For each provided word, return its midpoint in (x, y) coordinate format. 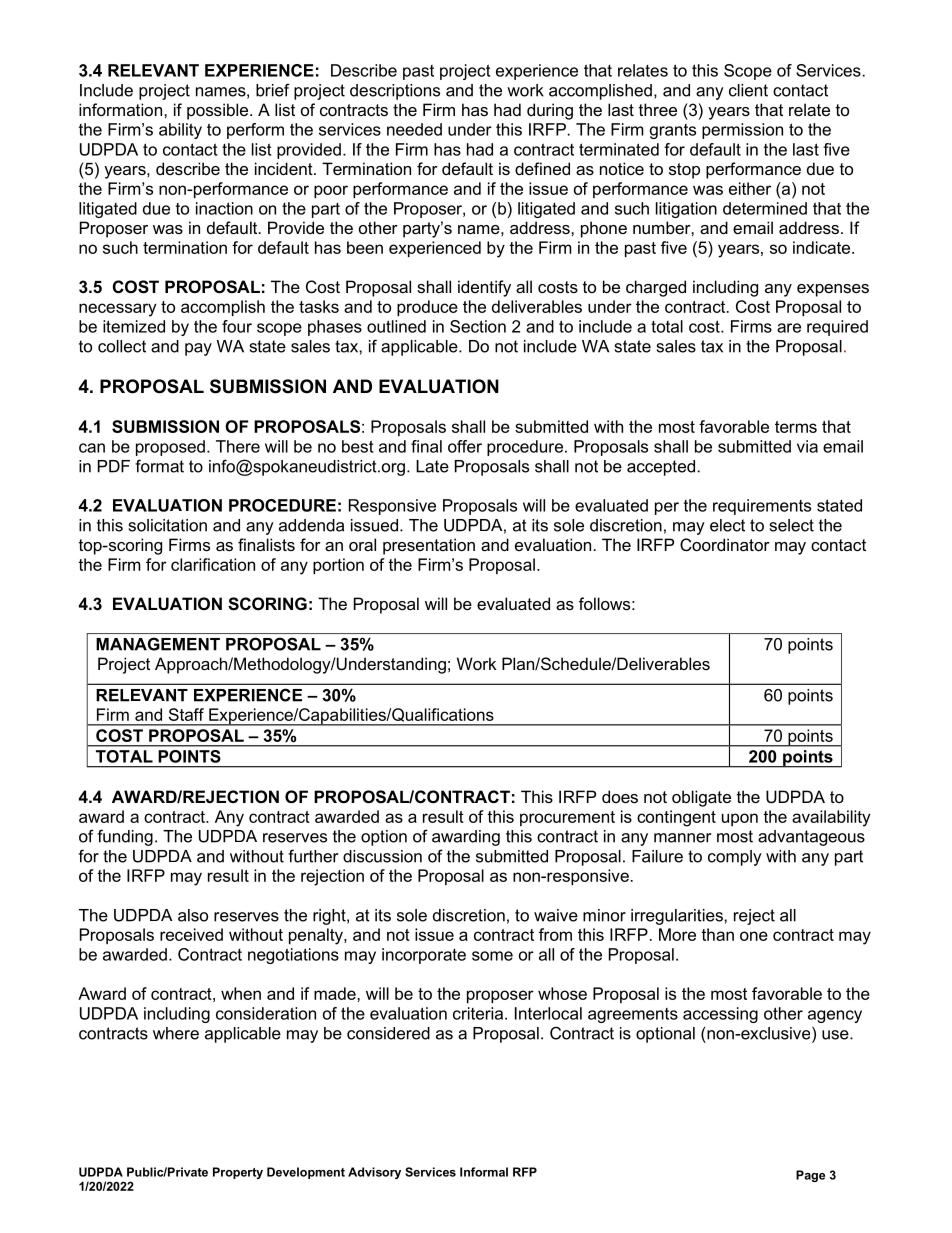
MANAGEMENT (158, 644)
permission (742, 131)
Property (238, 1173)
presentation (429, 546)
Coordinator (725, 544)
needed (414, 129)
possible (217, 111)
